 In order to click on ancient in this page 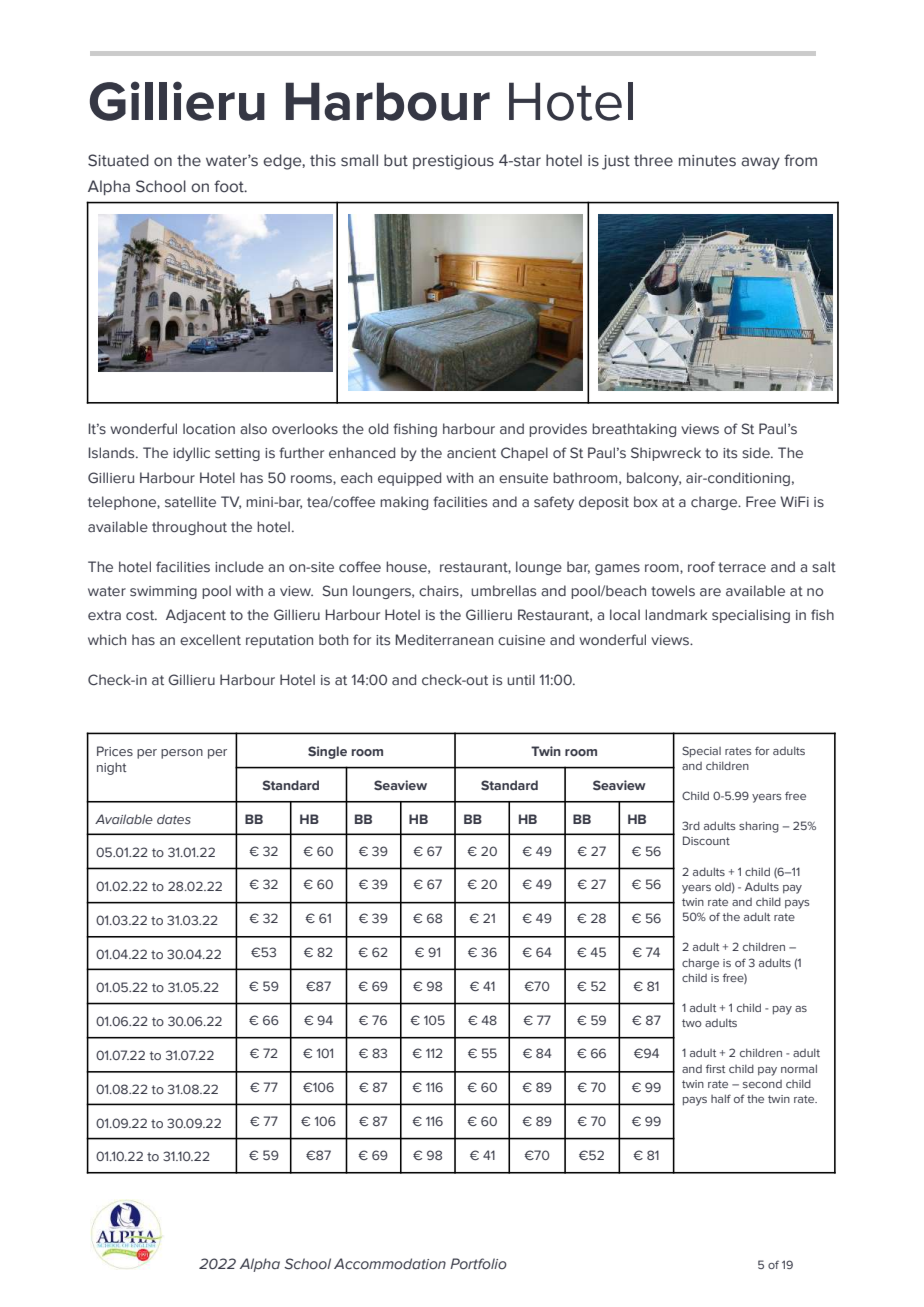, I will do `click(471, 453)`.
